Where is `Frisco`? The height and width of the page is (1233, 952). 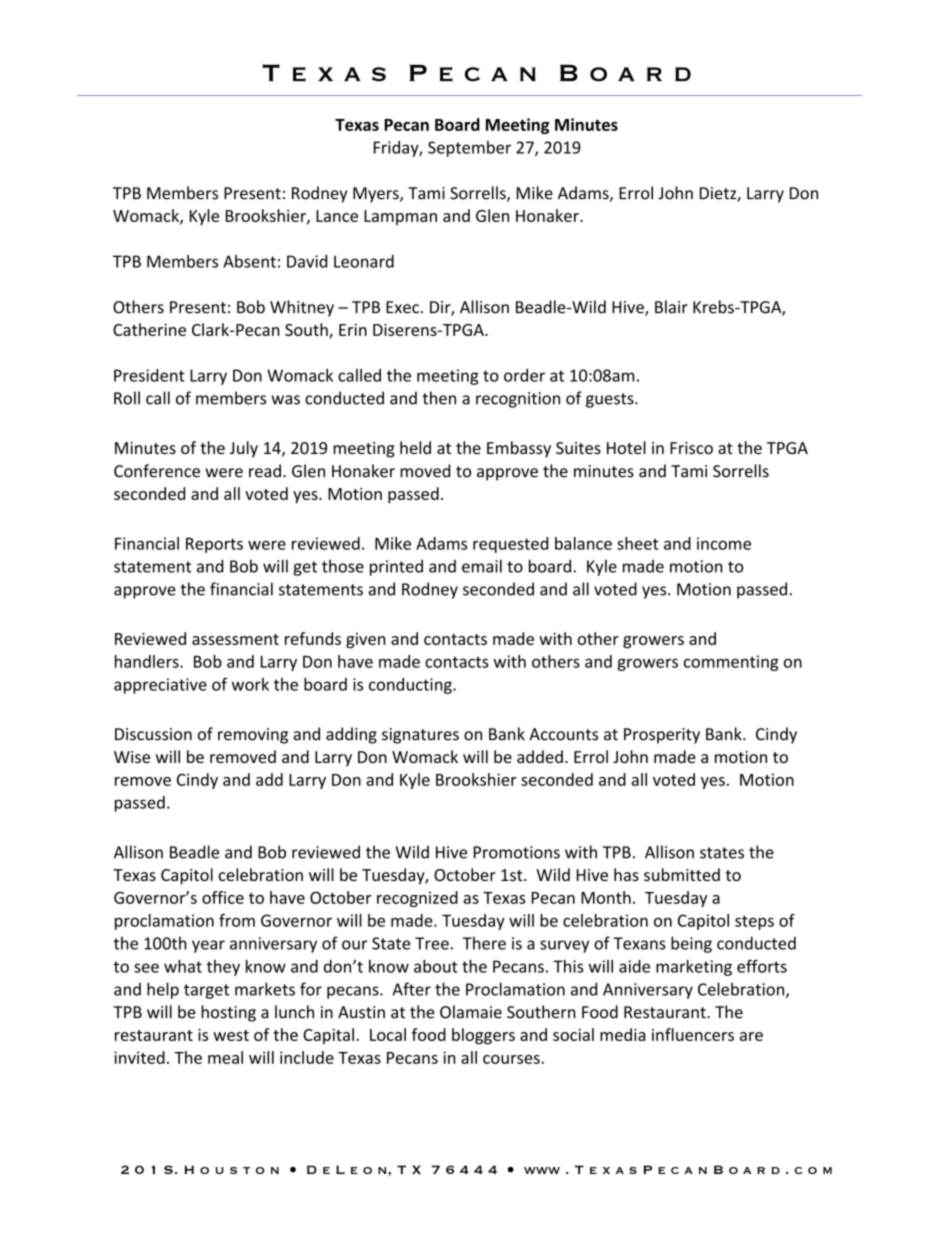 Frisco is located at coordinates (691, 448).
